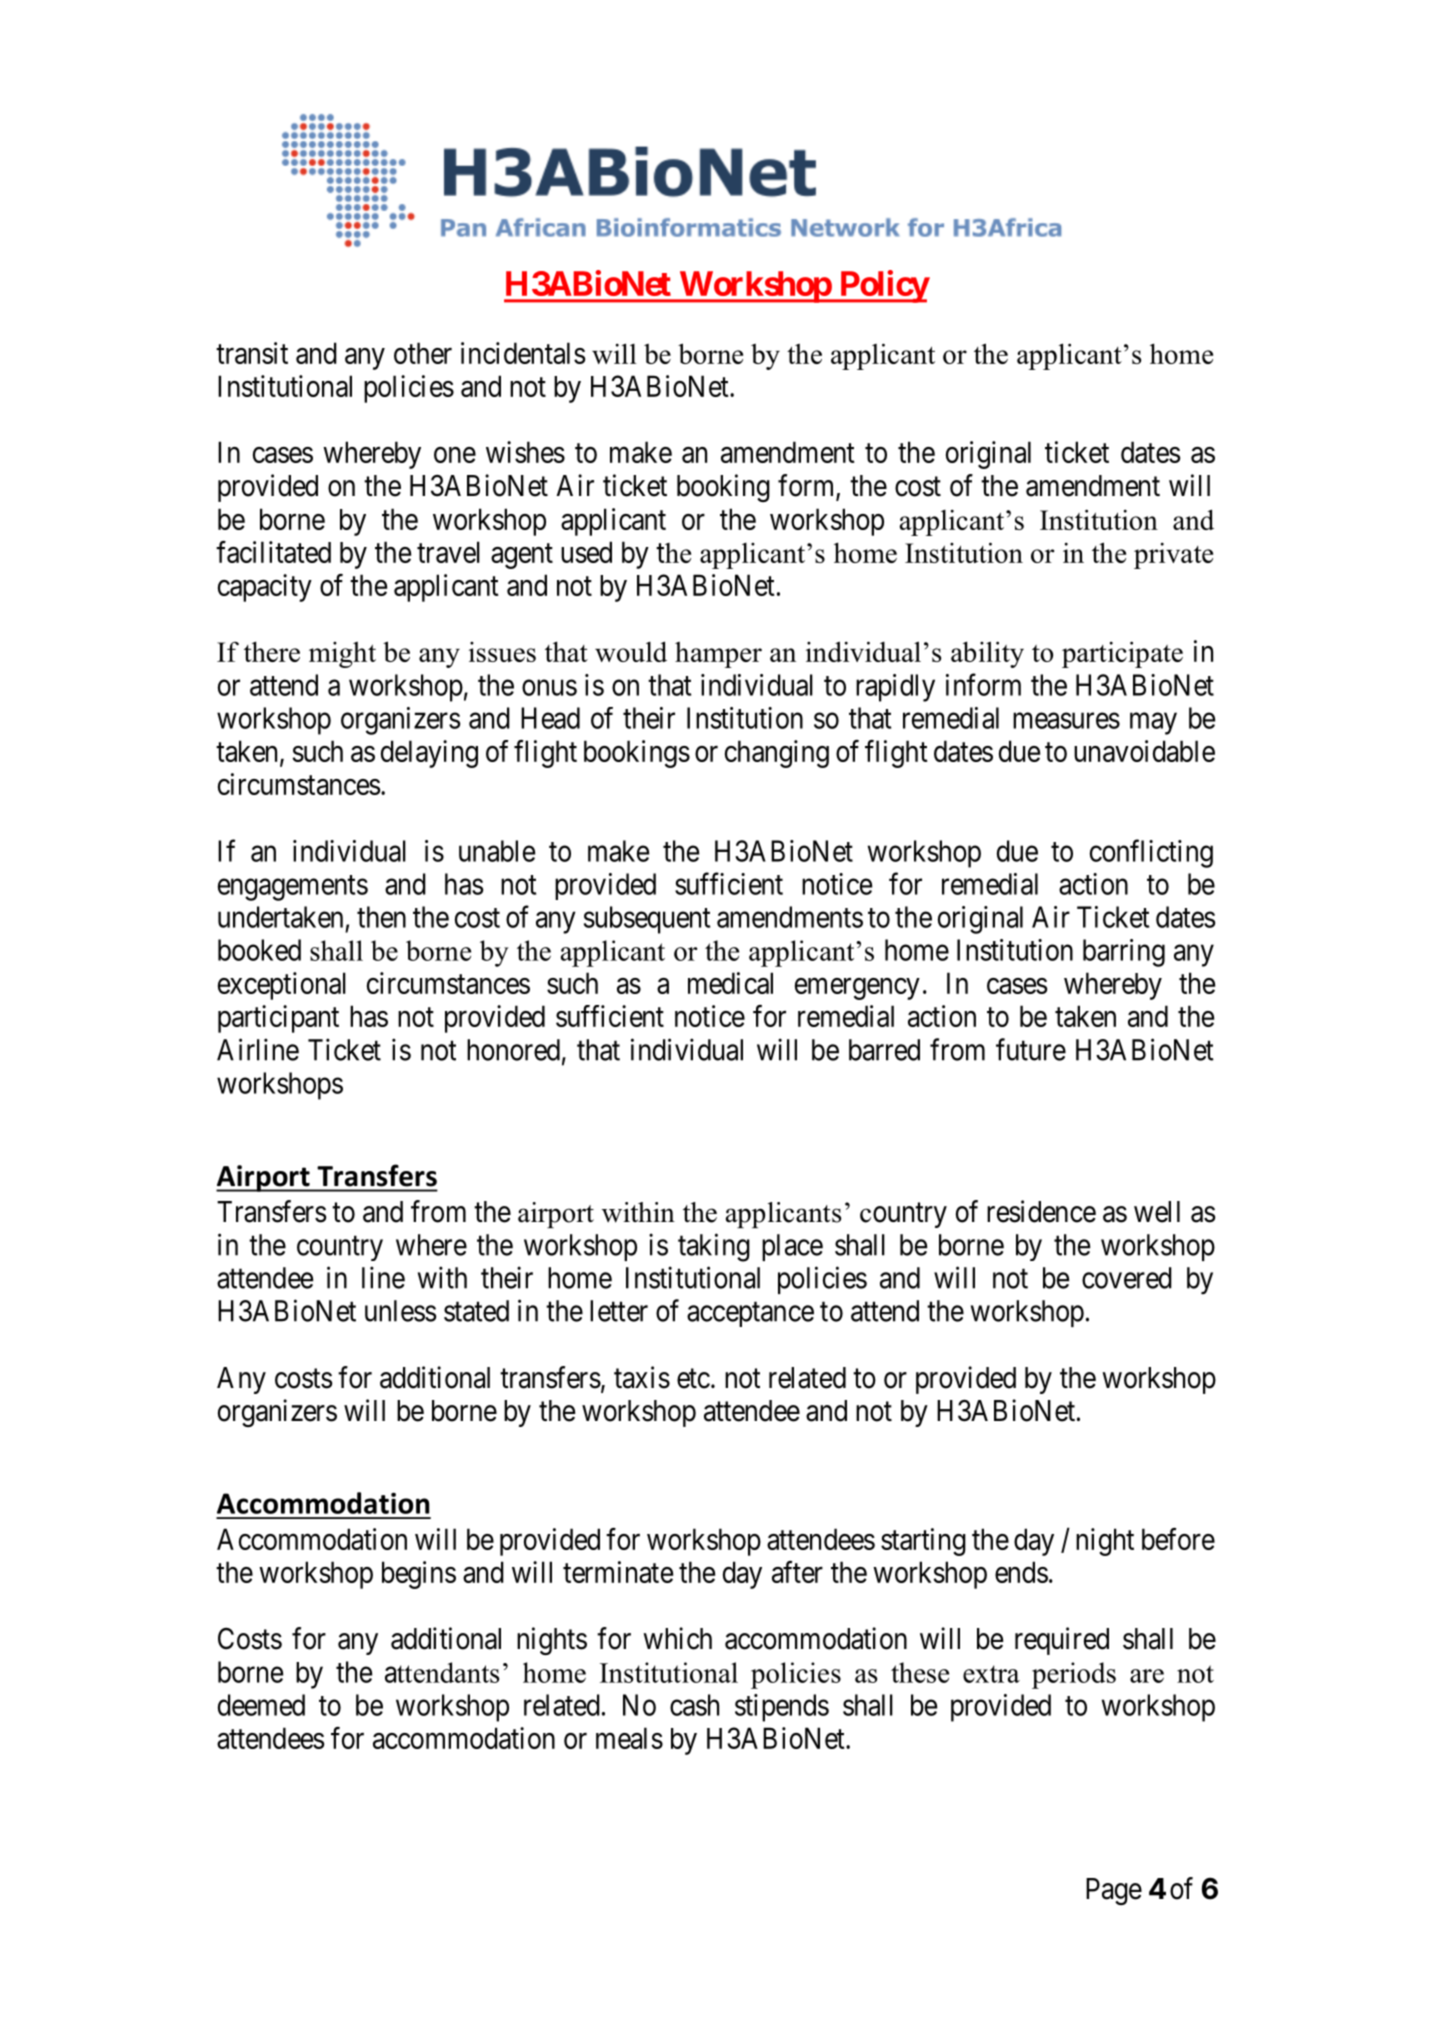 Image resolution: width=1431 pixels, height=2024 pixels. I want to click on private, so click(1173, 555).
